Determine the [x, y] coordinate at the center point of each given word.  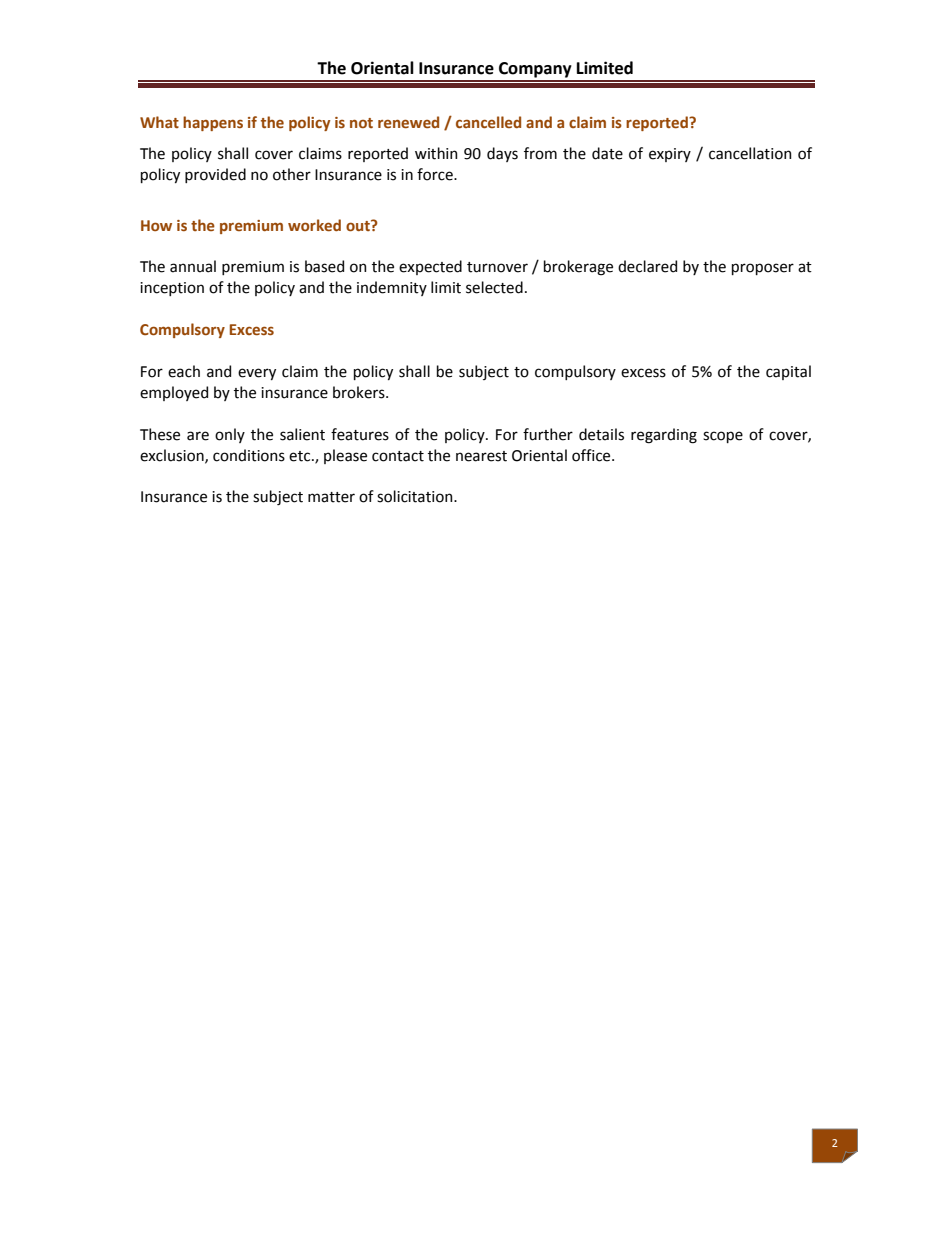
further [548, 434]
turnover [497, 267]
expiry [670, 155]
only [230, 435]
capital [788, 372]
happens [213, 123]
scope [723, 437]
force [436, 174]
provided [215, 175]
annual [193, 266]
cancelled [488, 122]
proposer [763, 269]
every [257, 374]
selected [494, 287]
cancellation [750, 153]
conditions [249, 455]
